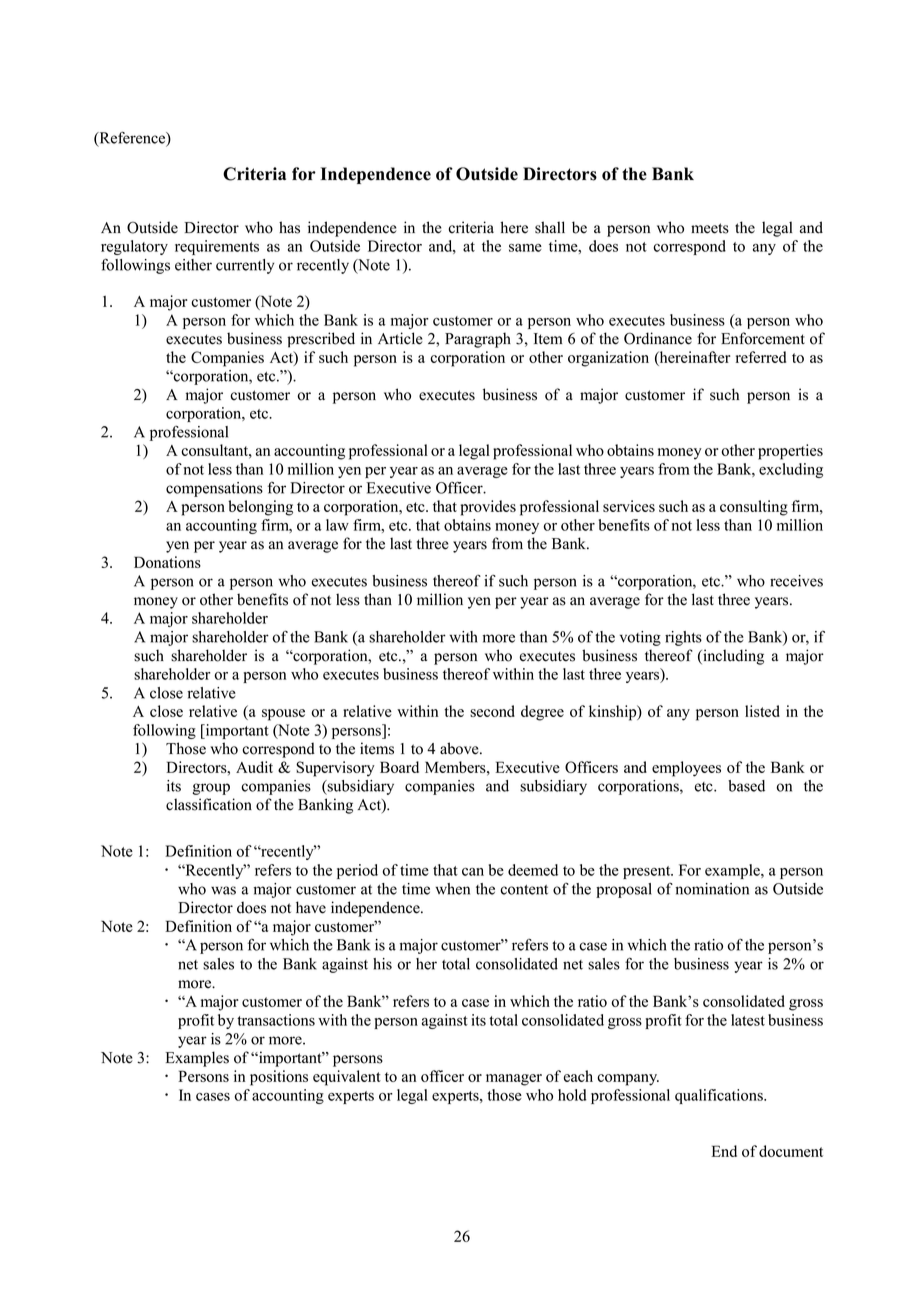 The width and height of the page is (924, 1308). I want to click on second, so click(492, 711).
